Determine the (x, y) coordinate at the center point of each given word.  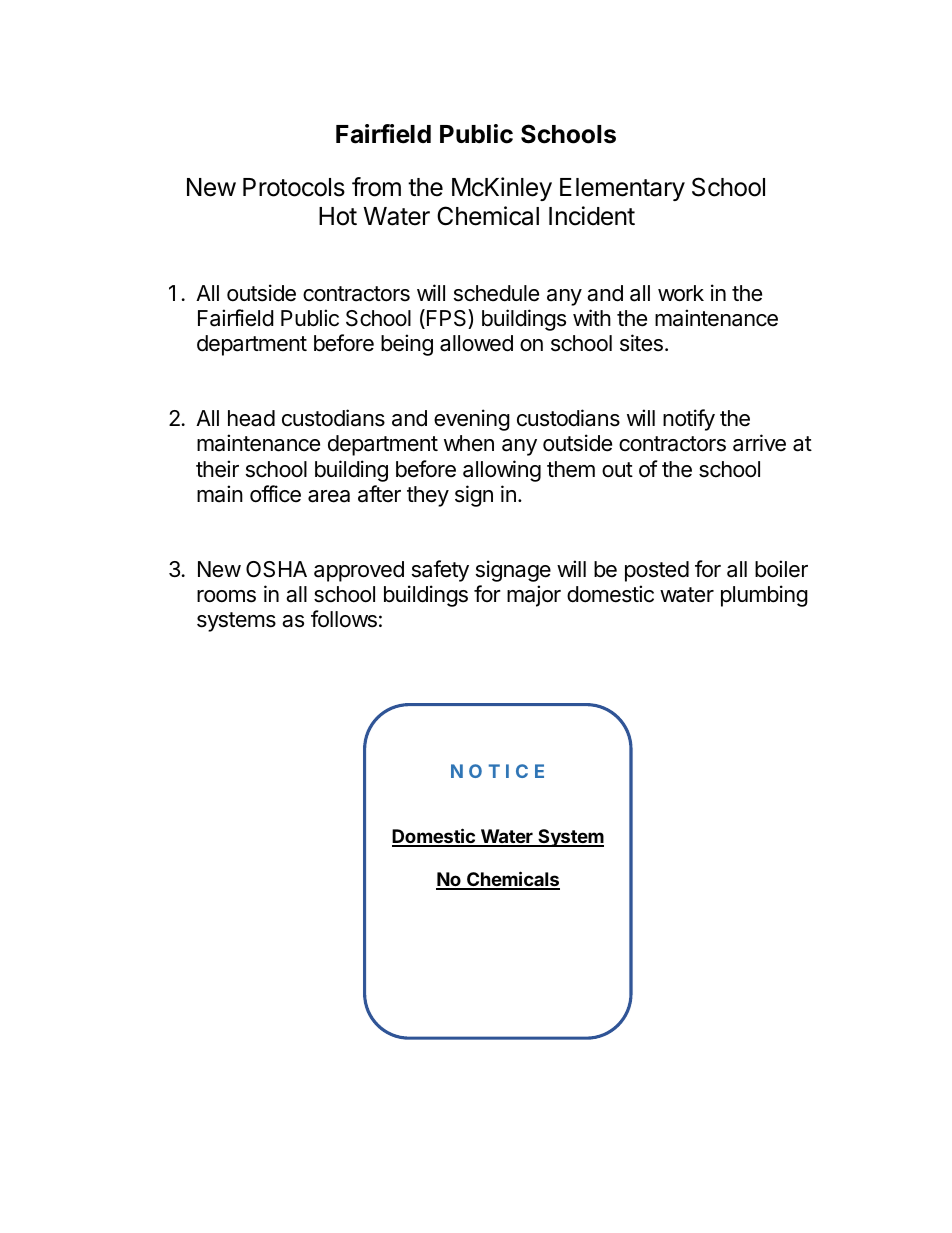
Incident (592, 216)
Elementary (622, 189)
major (534, 596)
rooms (226, 596)
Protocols (294, 187)
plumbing (764, 596)
